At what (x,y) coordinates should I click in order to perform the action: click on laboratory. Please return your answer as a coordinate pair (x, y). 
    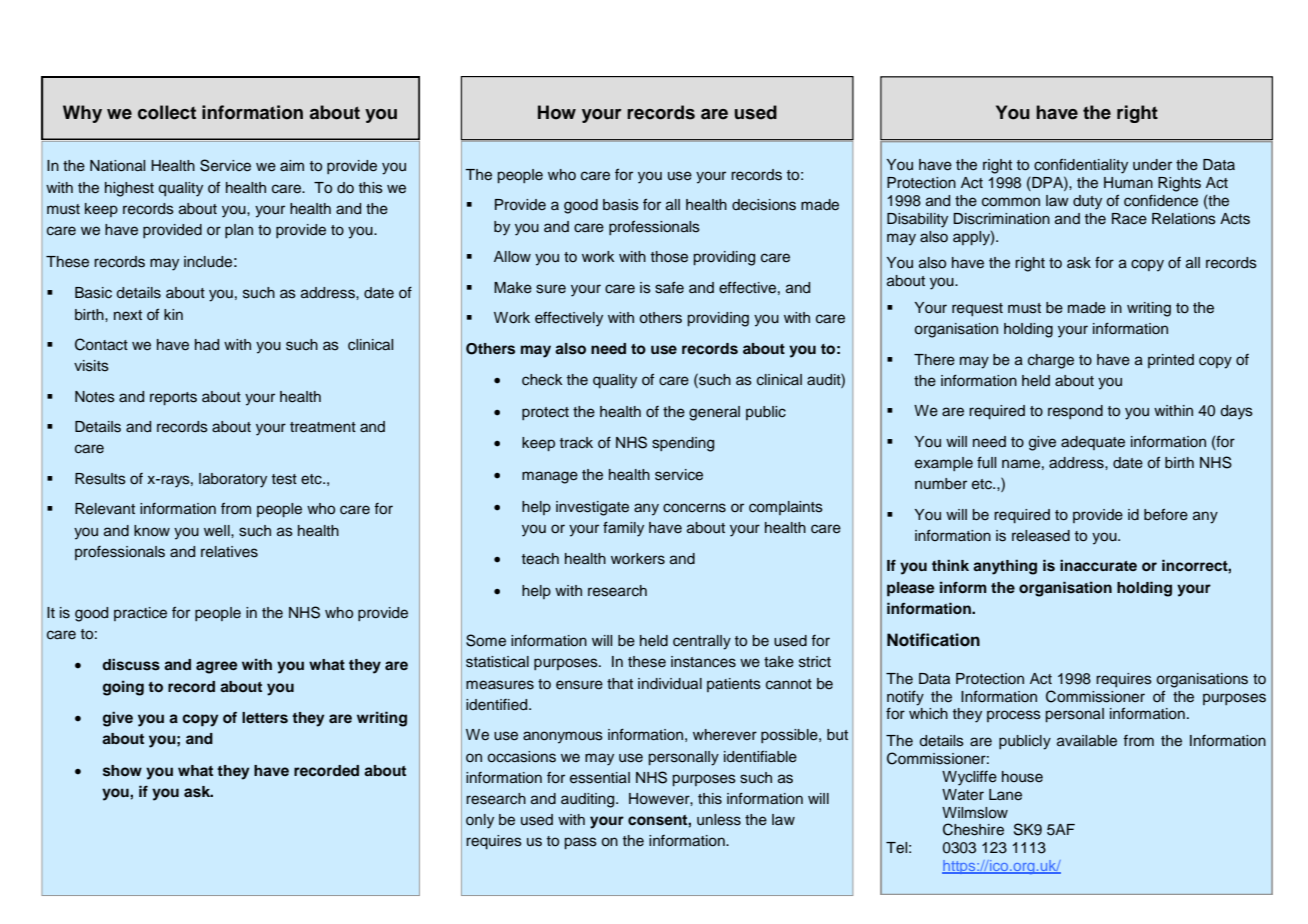
    Looking at the image, I should click on (233, 480).
